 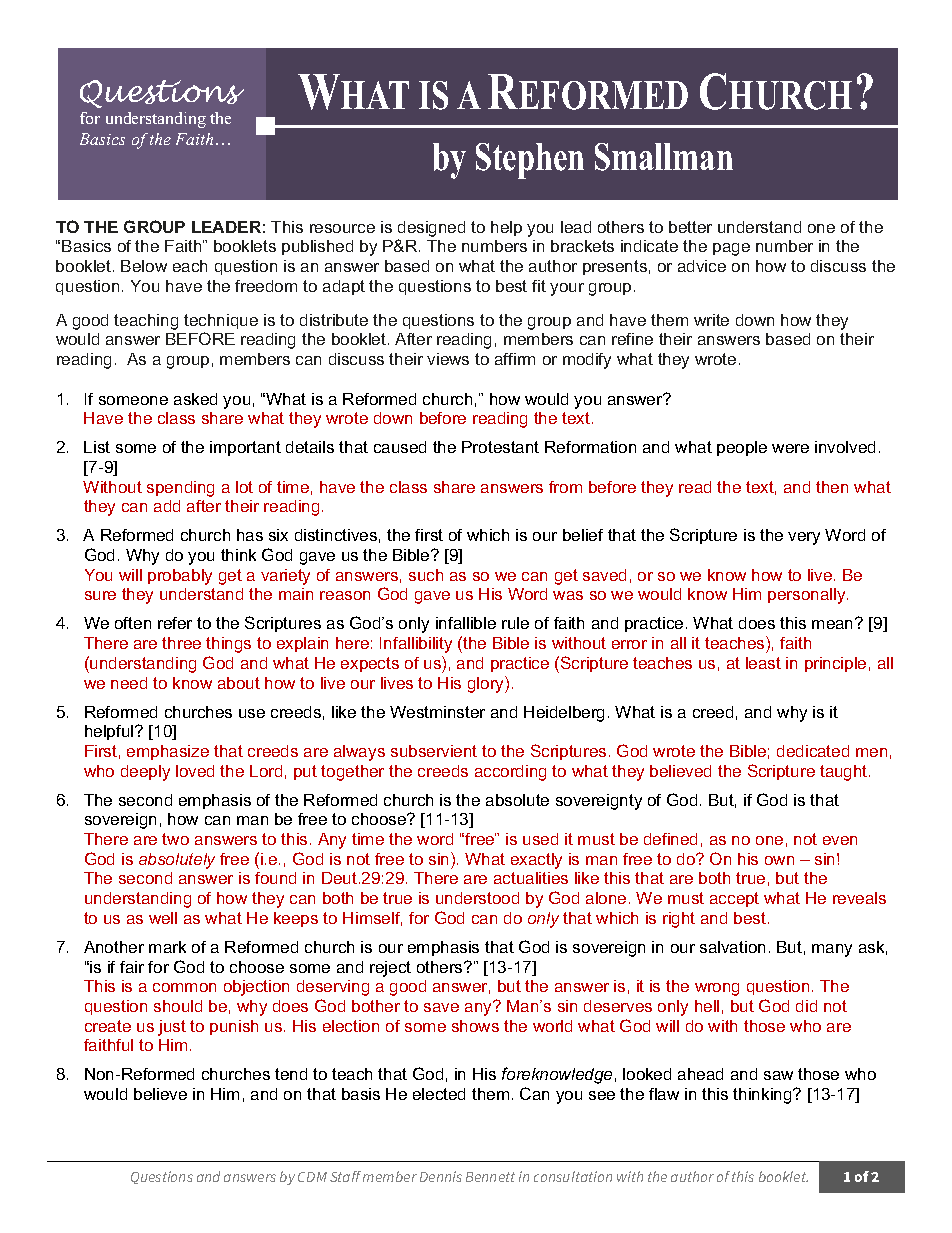 What do you see at coordinates (565, 487) in the screenshot?
I see `from` at bounding box center [565, 487].
